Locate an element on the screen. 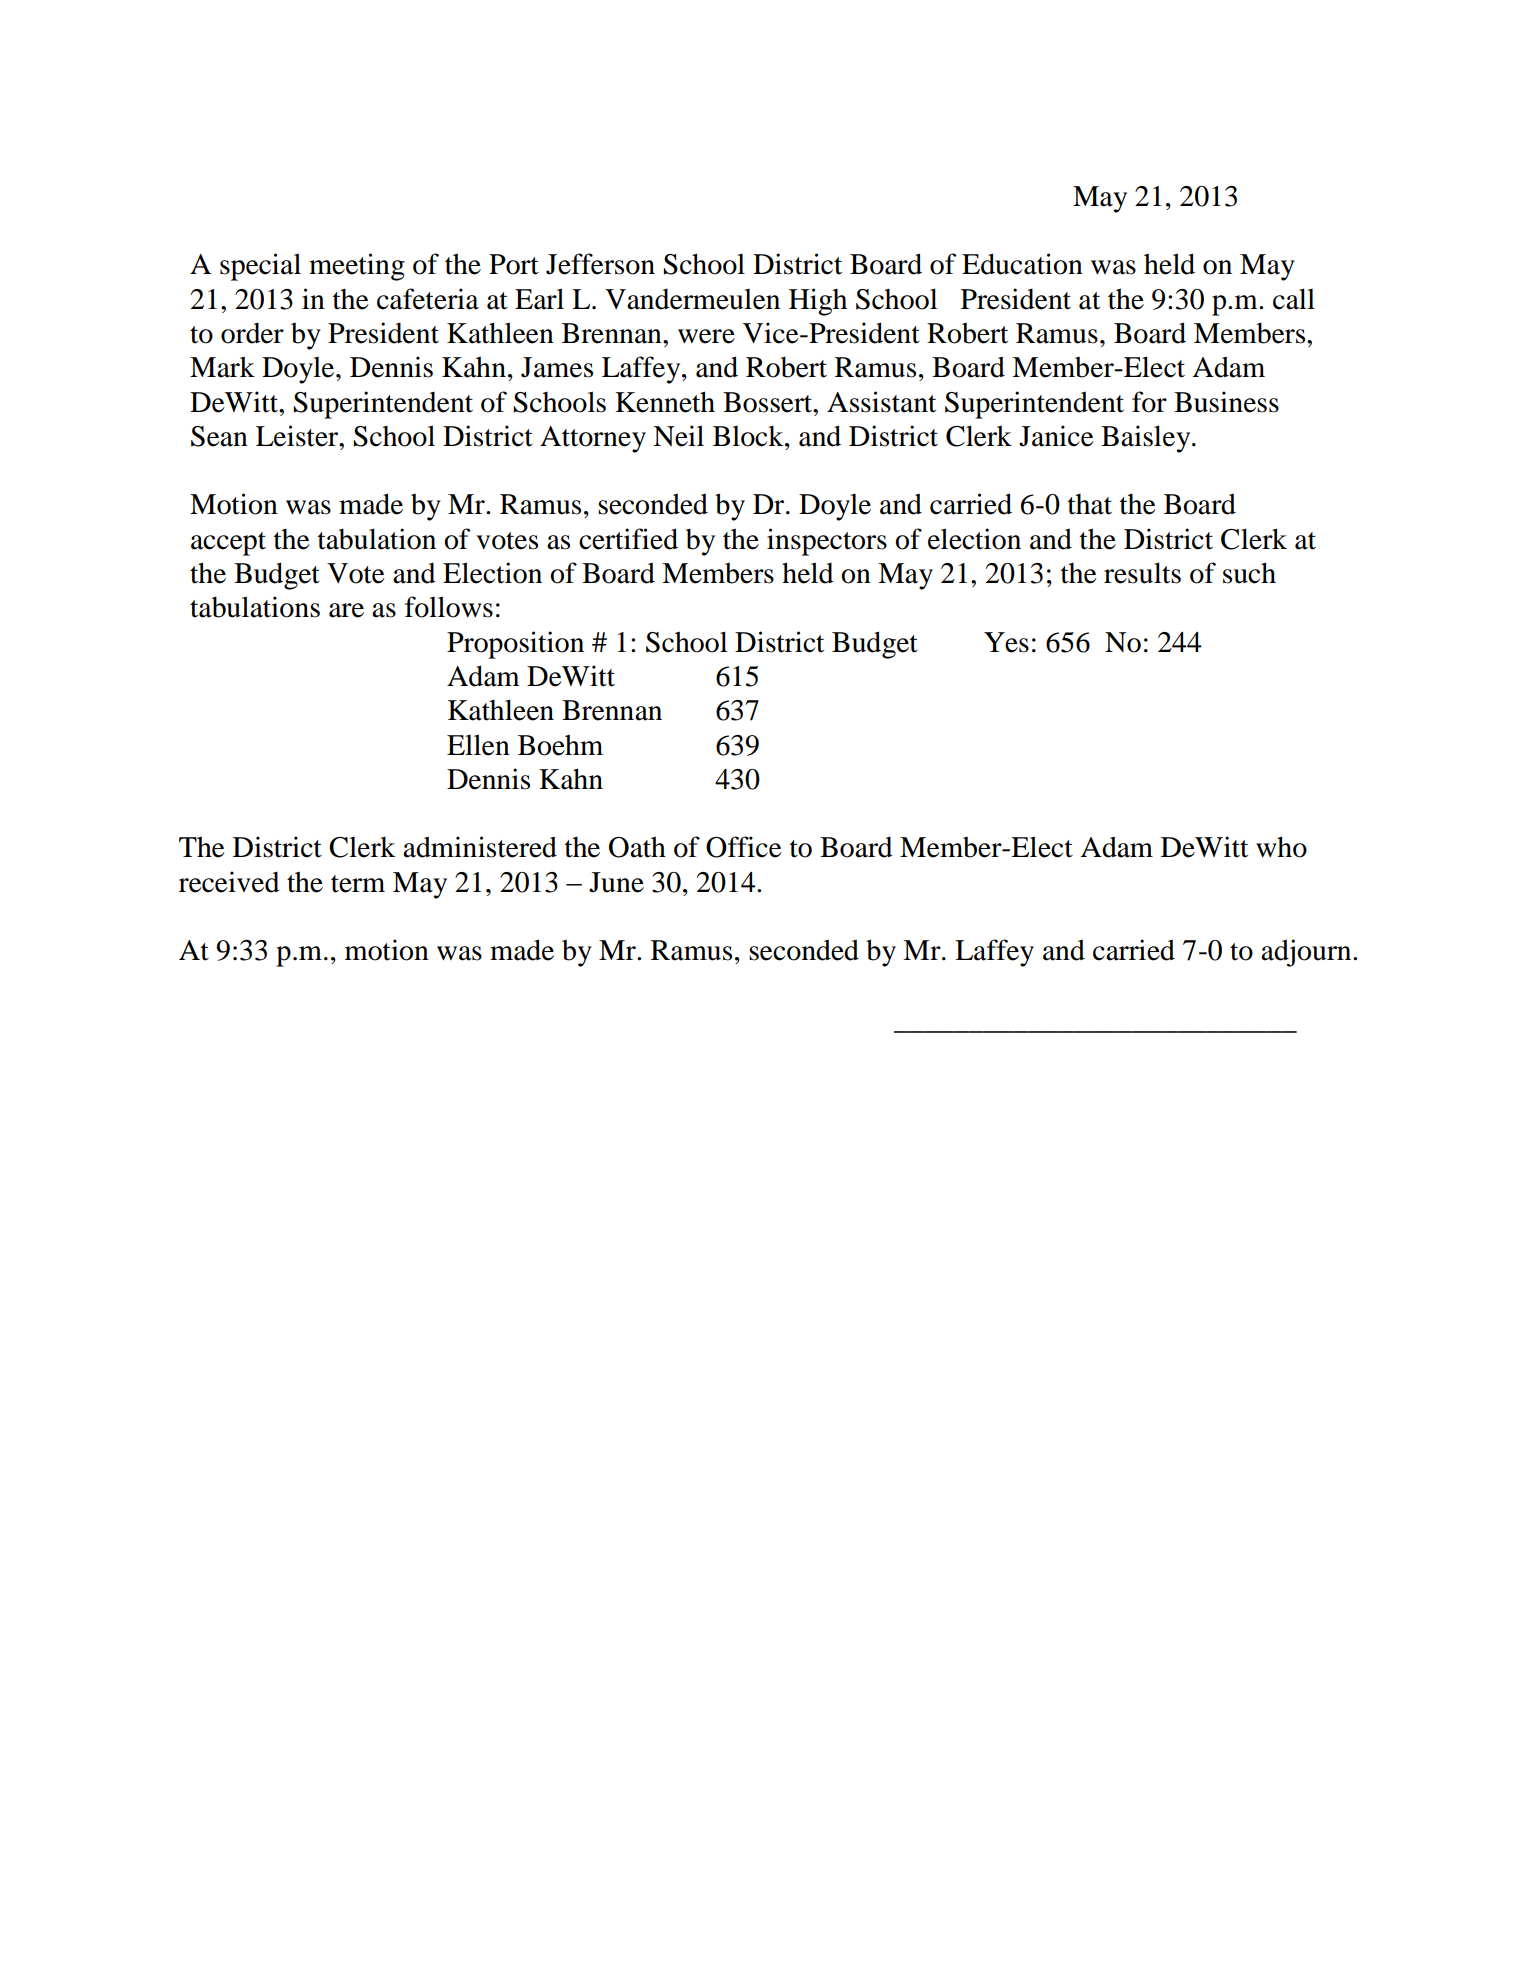 The width and height of the screenshot is (1520, 1968). that is located at coordinates (1090, 504).
